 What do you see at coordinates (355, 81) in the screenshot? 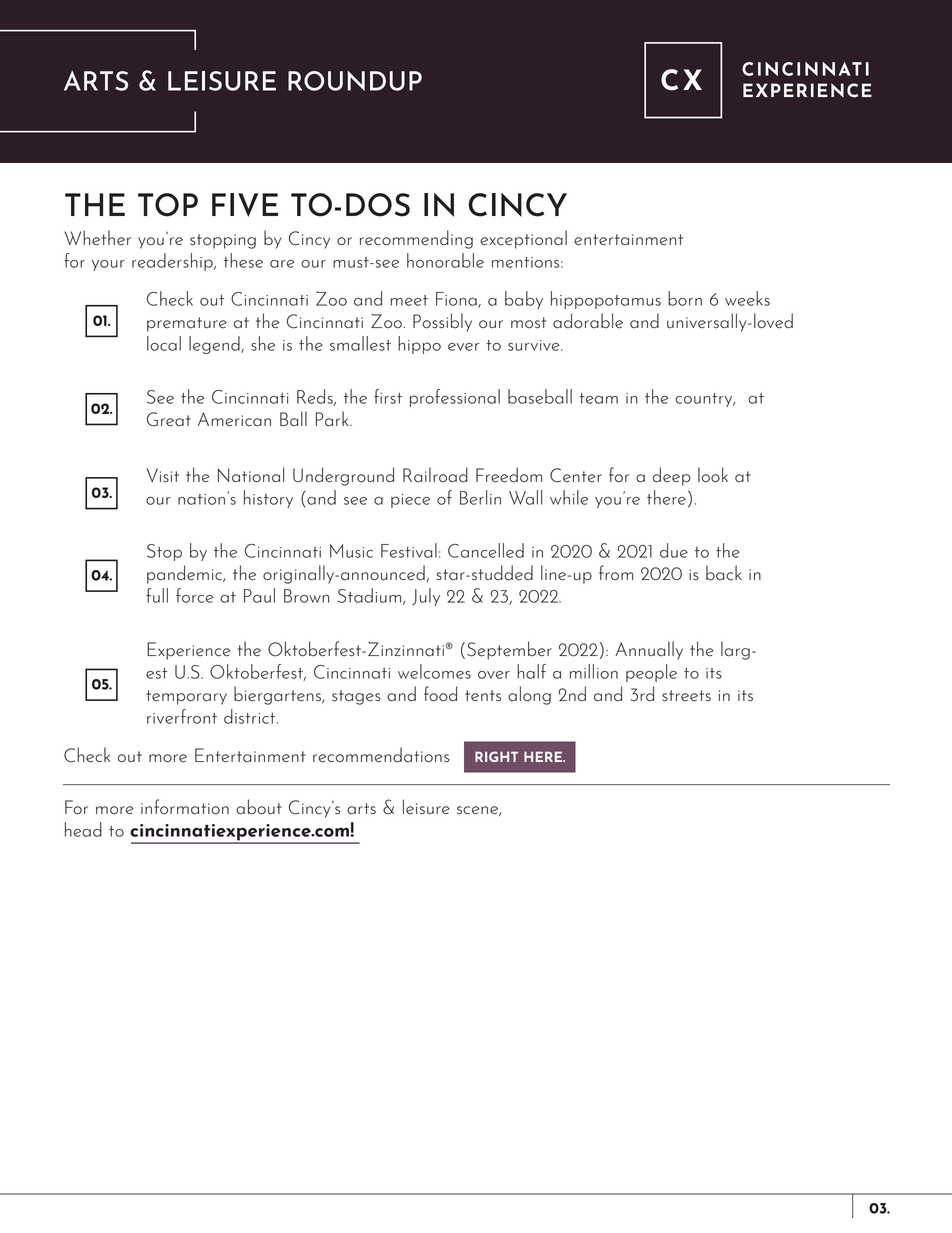
I see `ROUNDUP` at bounding box center [355, 81].
